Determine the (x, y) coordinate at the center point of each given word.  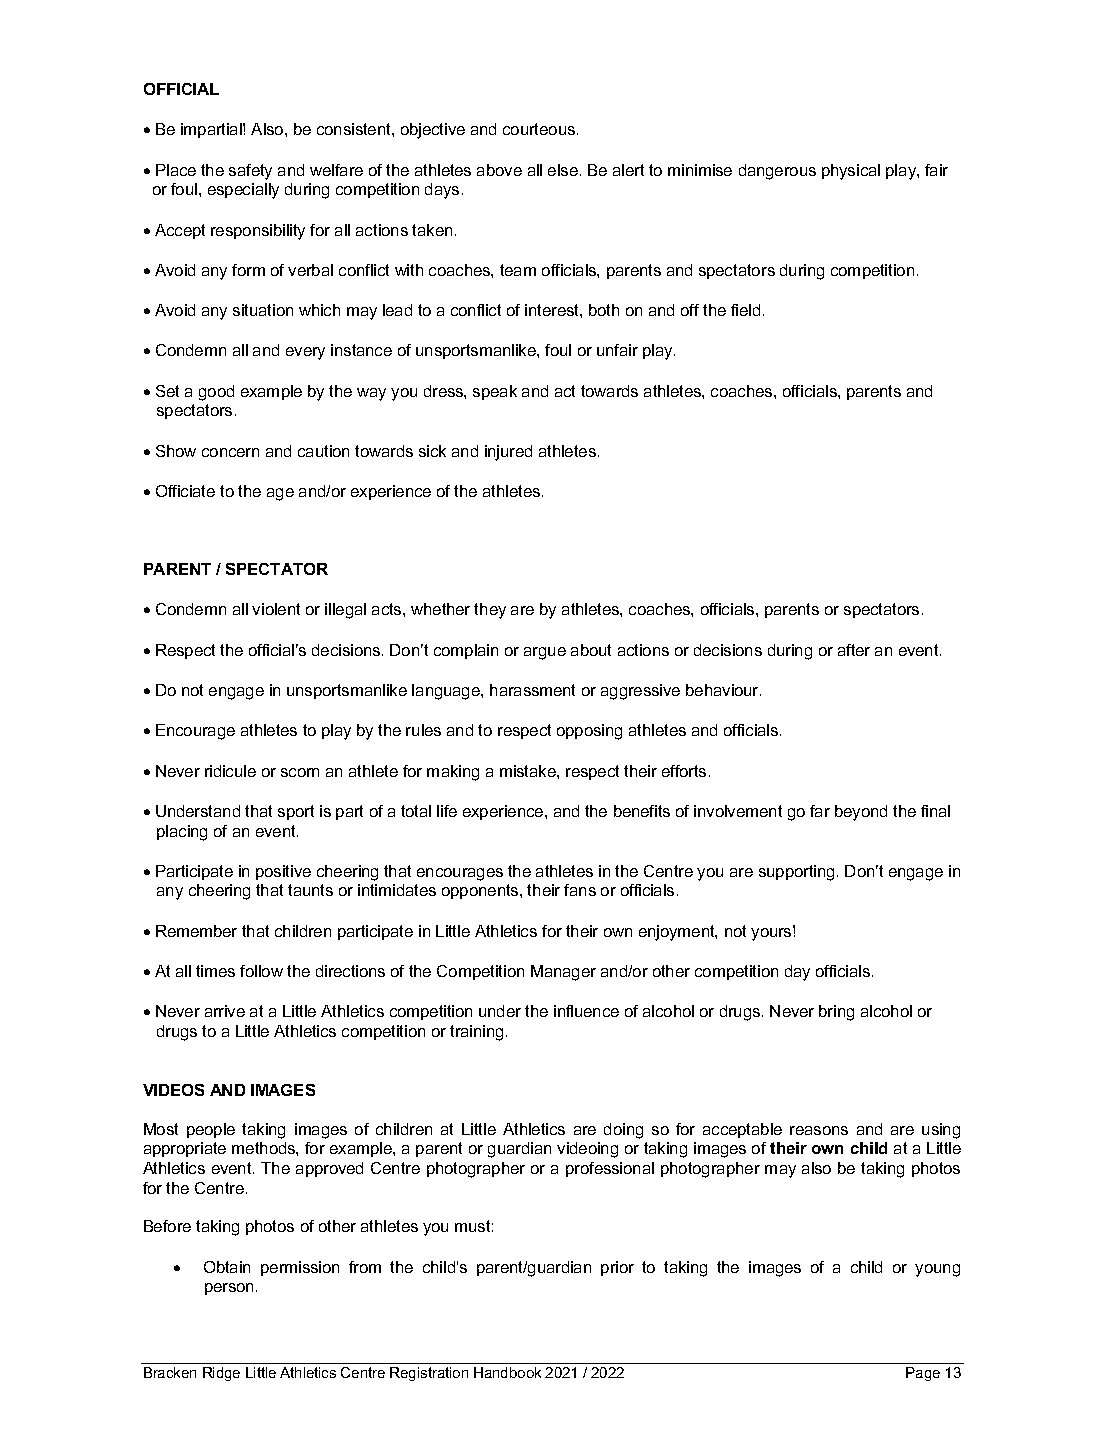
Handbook (507, 1372)
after (854, 650)
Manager (563, 973)
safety (250, 172)
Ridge (221, 1374)
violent (276, 609)
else (563, 170)
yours (772, 933)
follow (261, 971)
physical (851, 172)
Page (923, 1374)
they (490, 611)
